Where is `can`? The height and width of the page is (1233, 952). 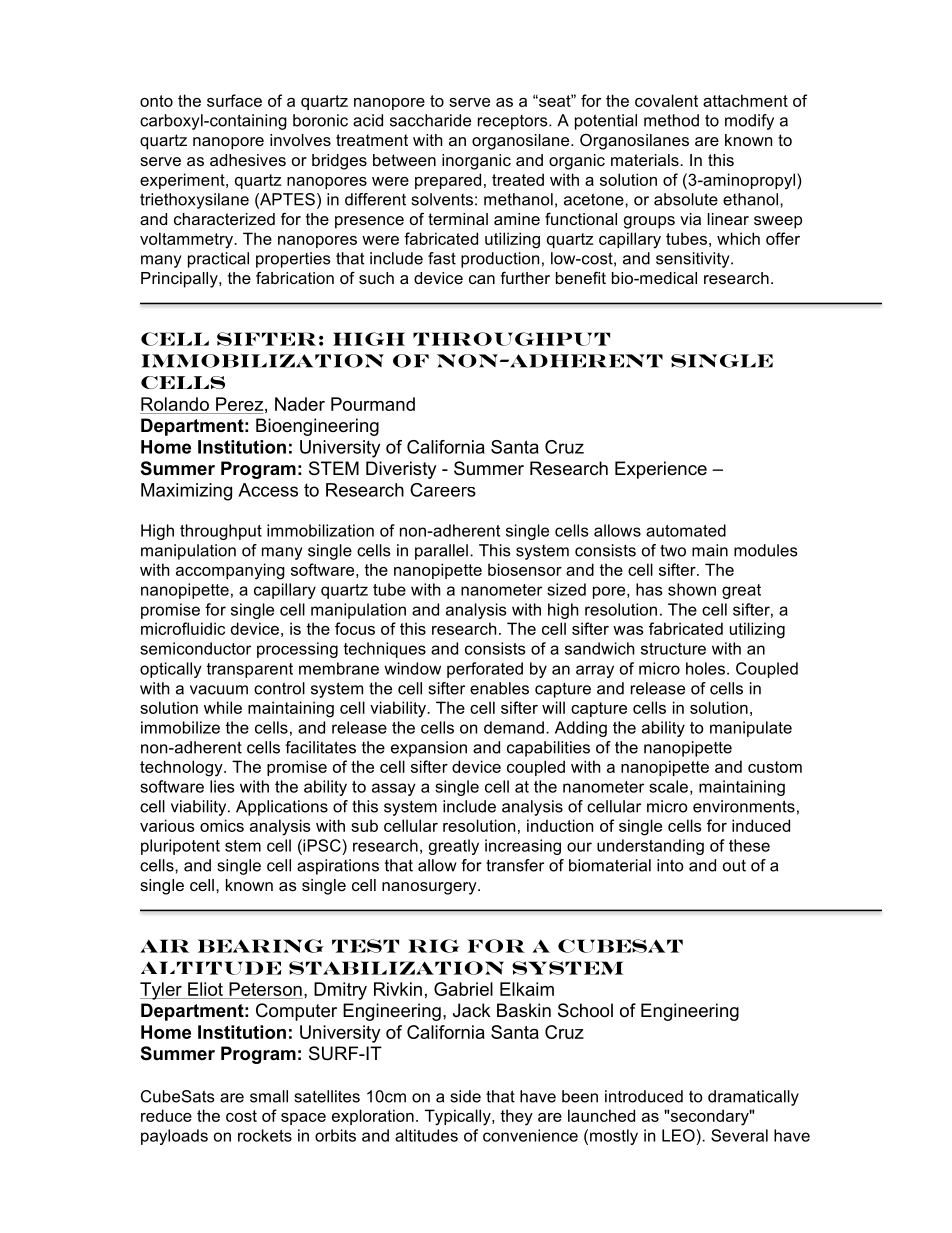
can is located at coordinates (482, 279).
